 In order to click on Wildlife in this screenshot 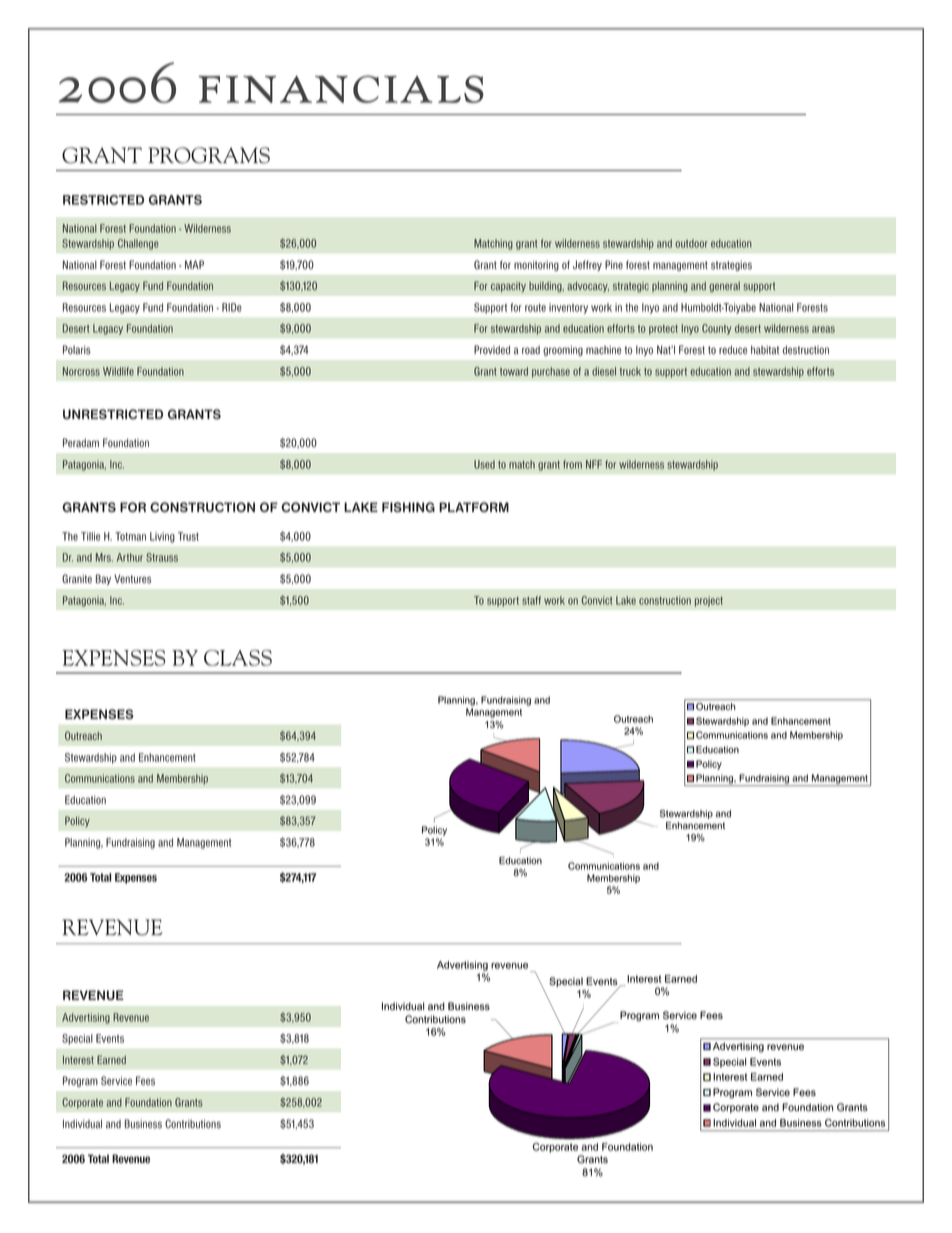, I will do `click(118, 371)`.
